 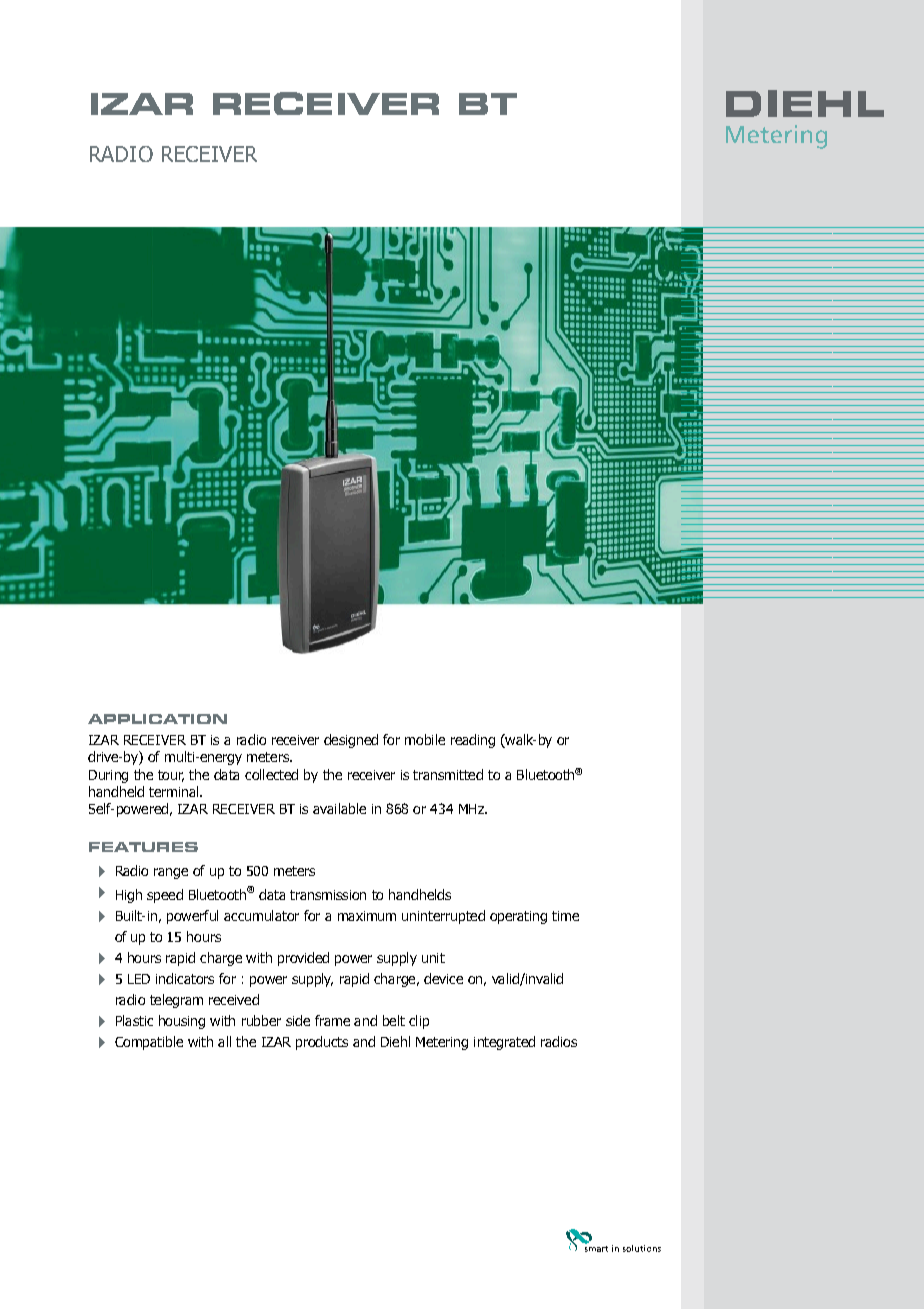 What do you see at coordinates (143, 847) in the screenshot?
I see `FEATURES` at bounding box center [143, 847].
